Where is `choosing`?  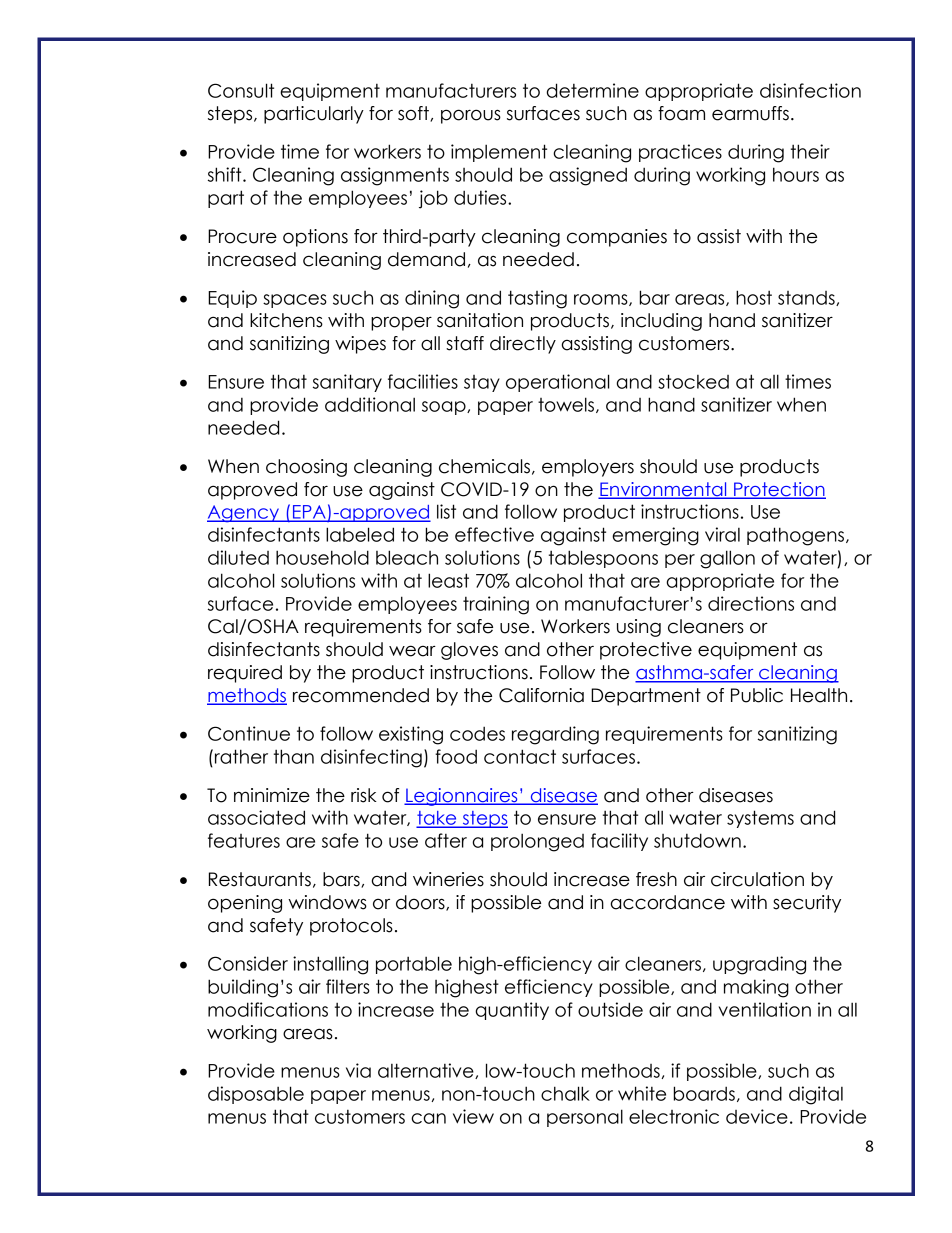
choosing is located at coordinates (306, 468).
